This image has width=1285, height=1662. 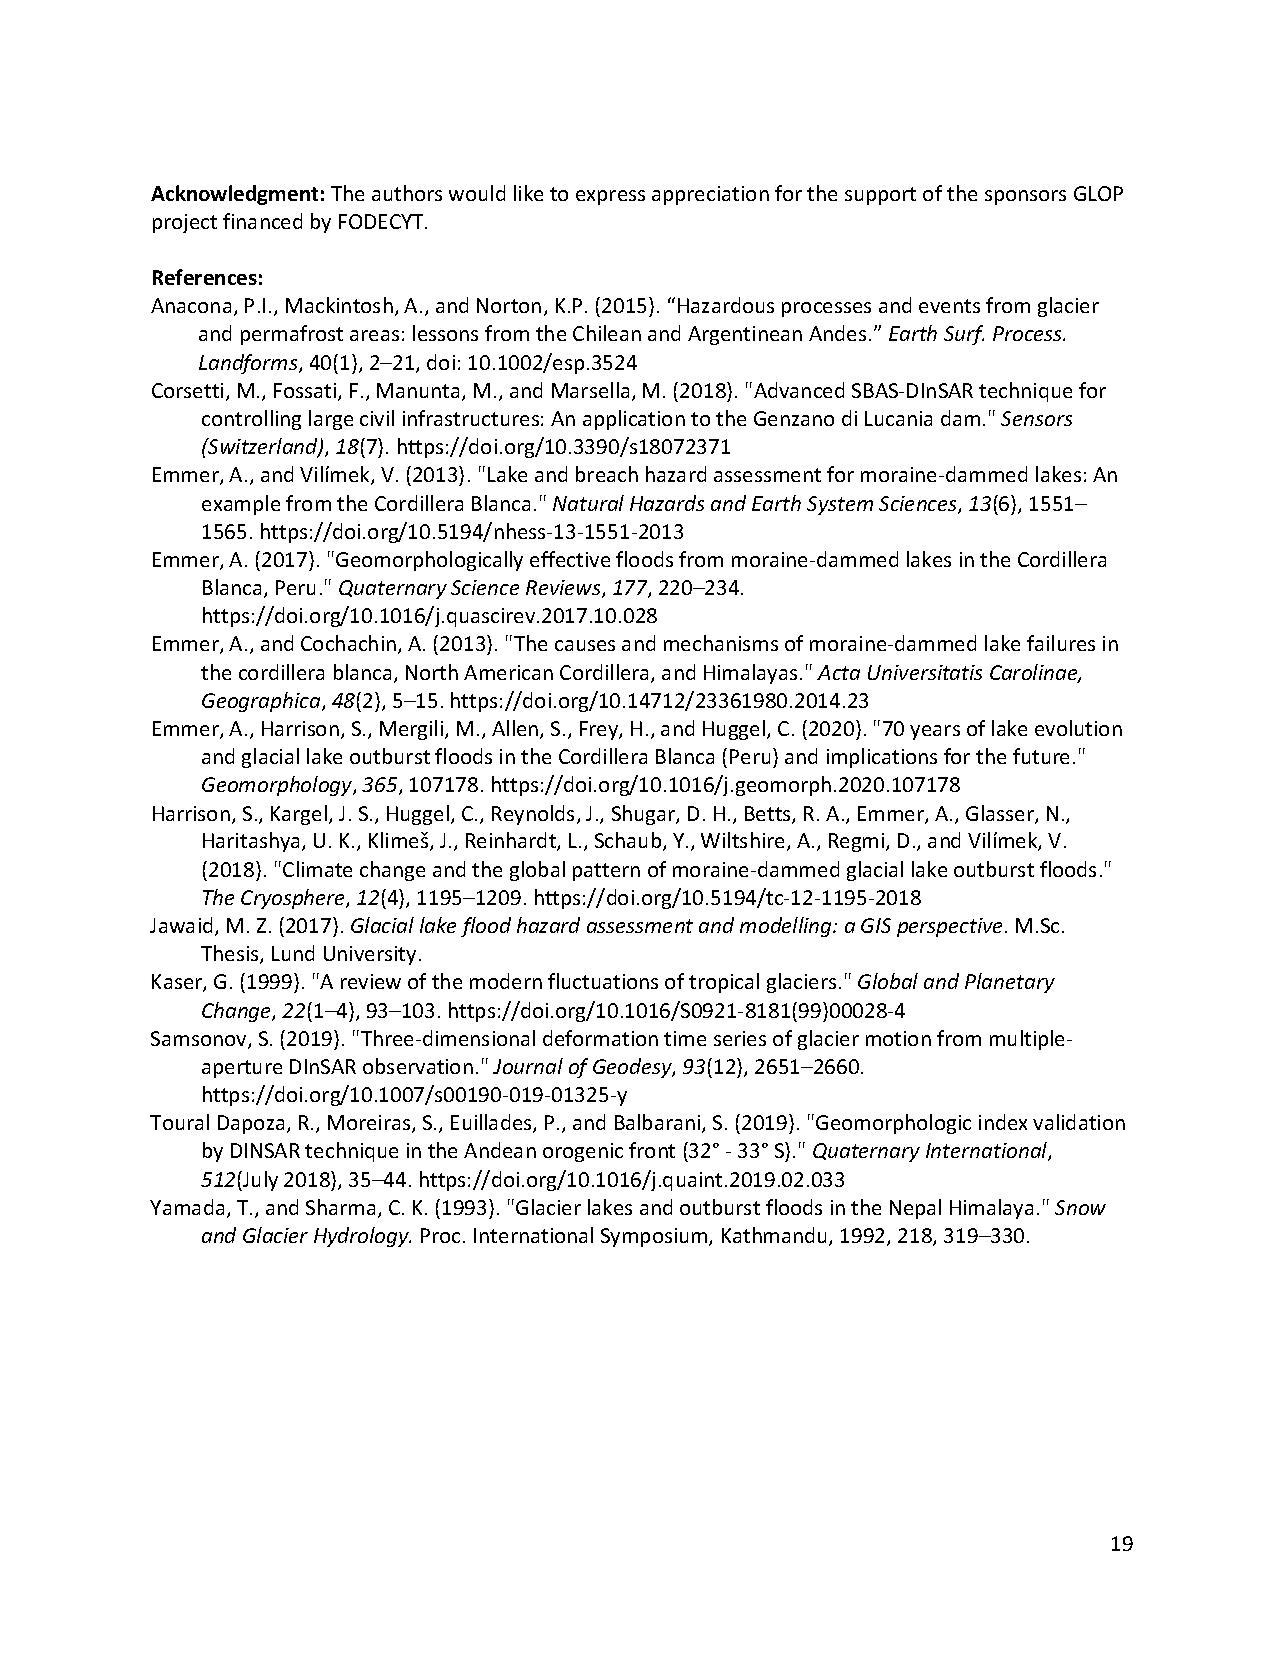 What do you see at coordinates (655, 1237) in the image?
I see `Symposium` at bounding box center [655, 1237].
